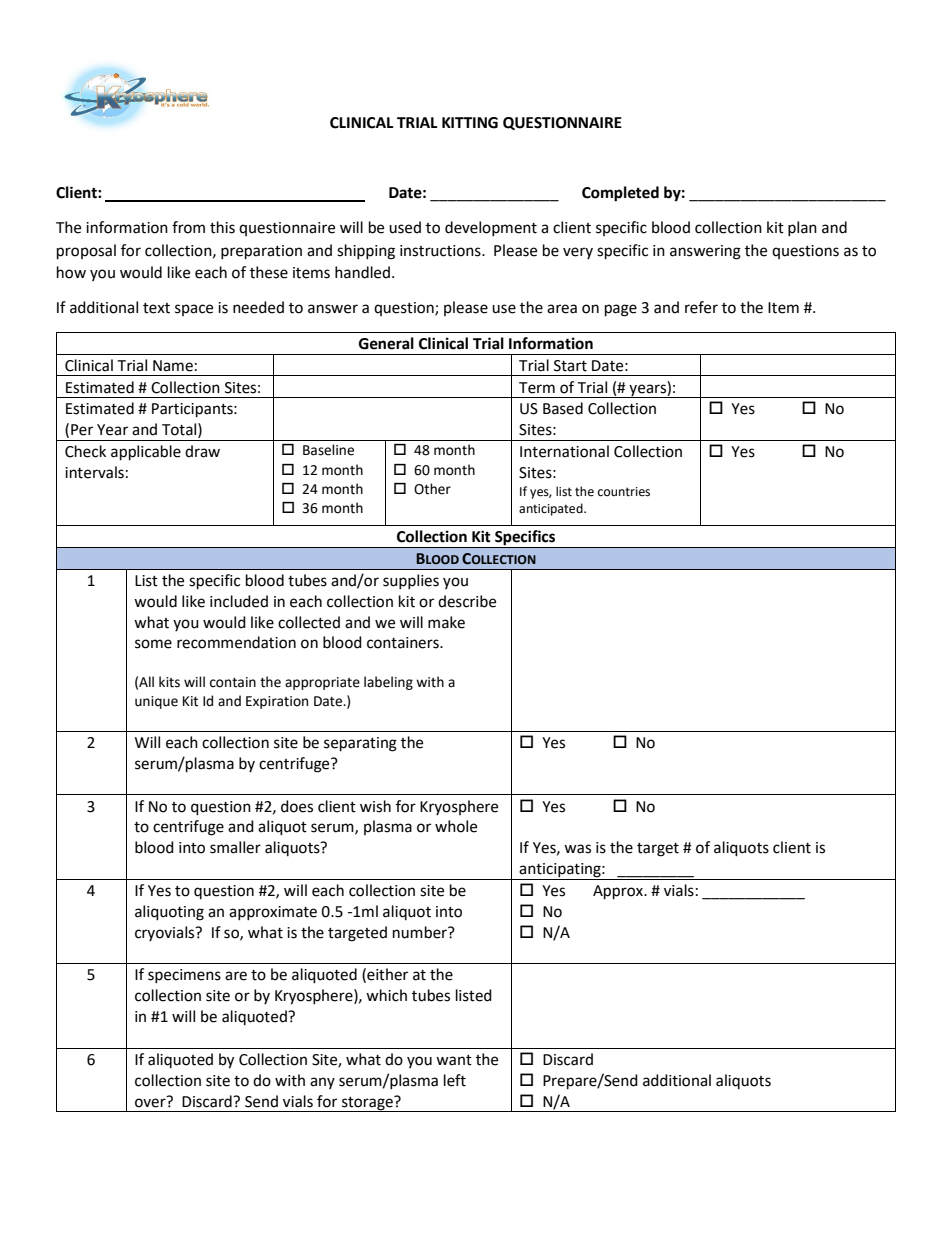  I want to click on want, so click(454, 1060).
